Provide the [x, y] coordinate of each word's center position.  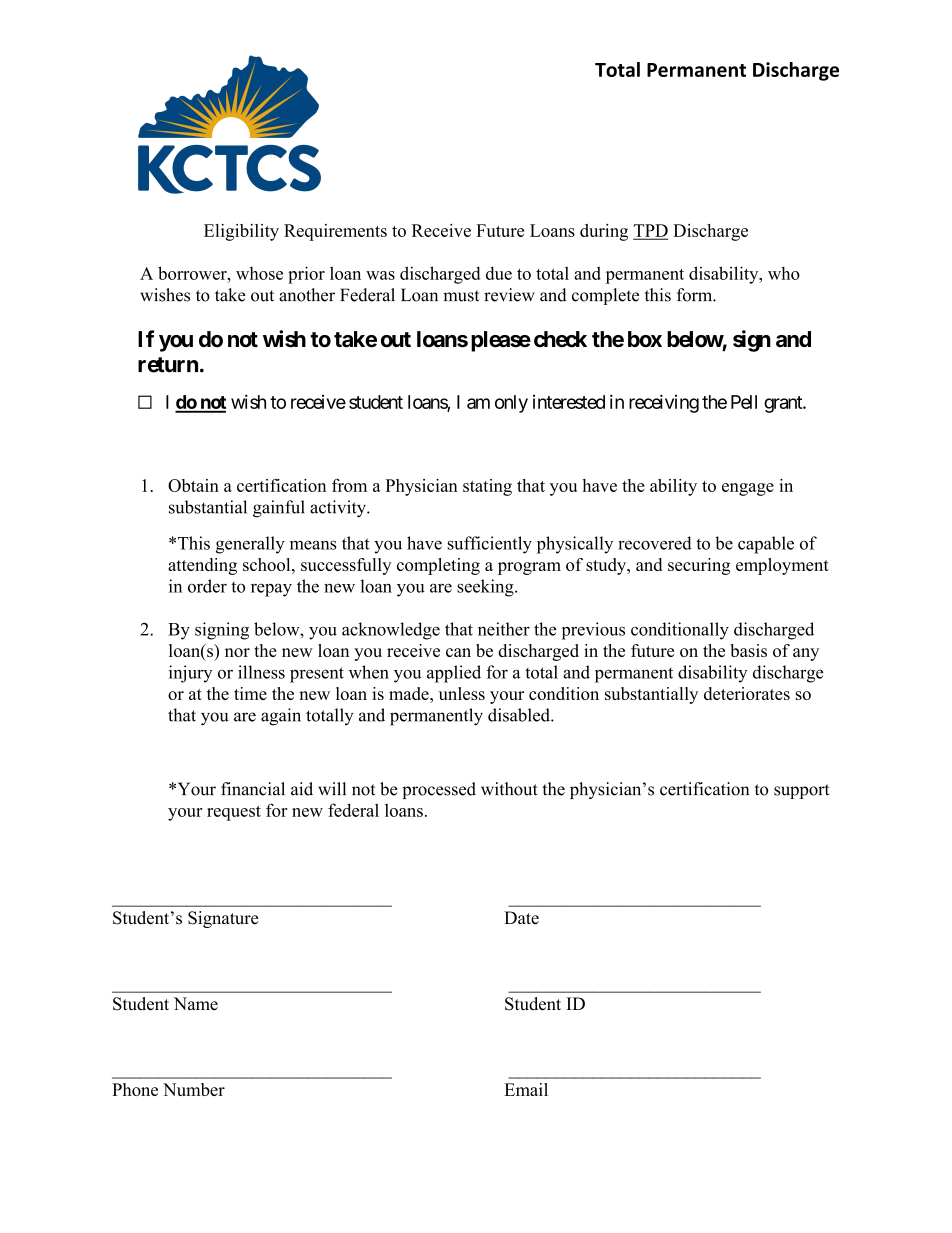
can [458, 652]
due [499, 273]
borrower [193, 273]
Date [521, 918]
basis [749, 650]
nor [237, 652]
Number [194, 1089]
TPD [650, 231]
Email [526, 1089]
